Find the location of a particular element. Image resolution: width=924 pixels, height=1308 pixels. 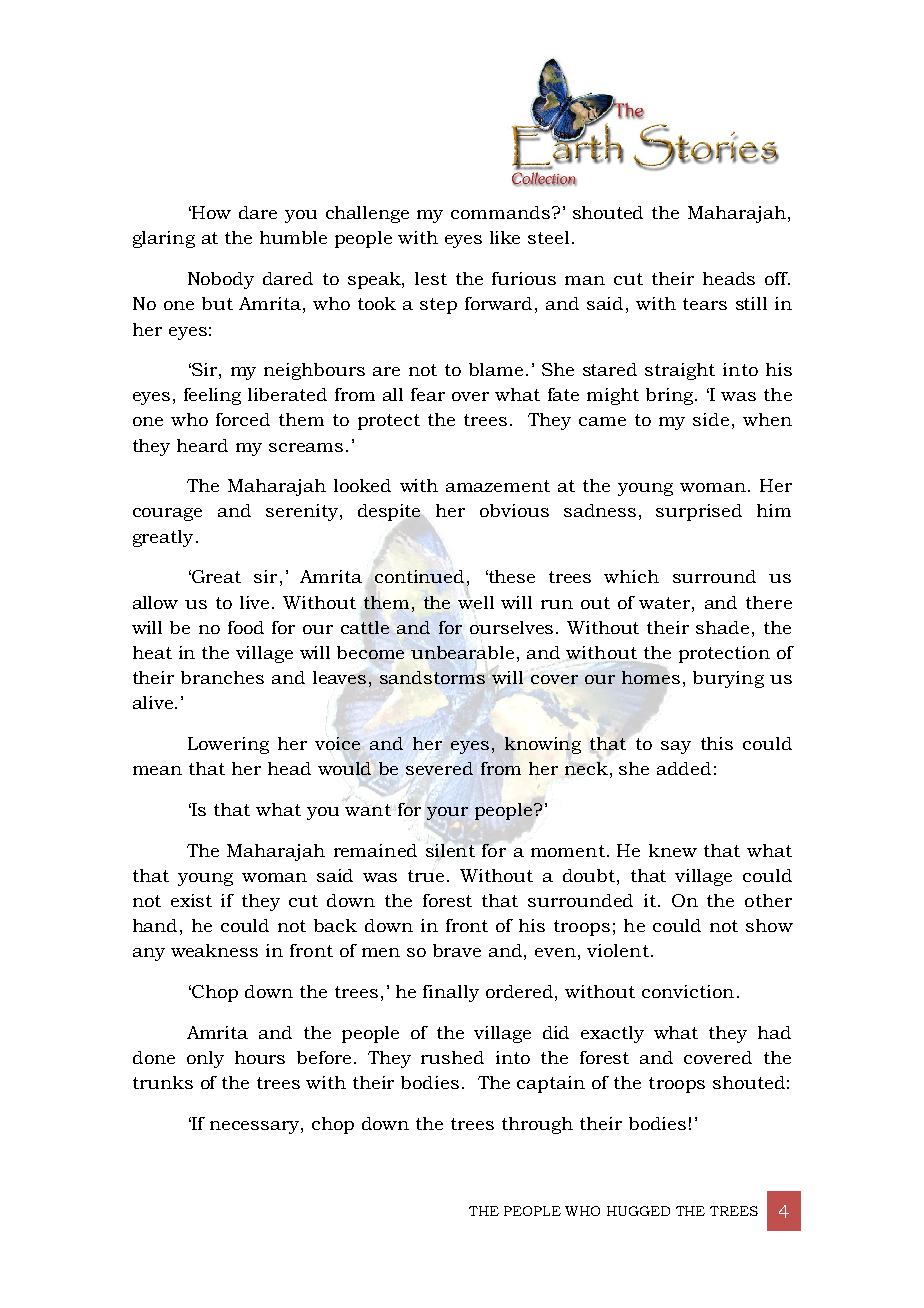

weakness is located at coordinates (214, 950).
